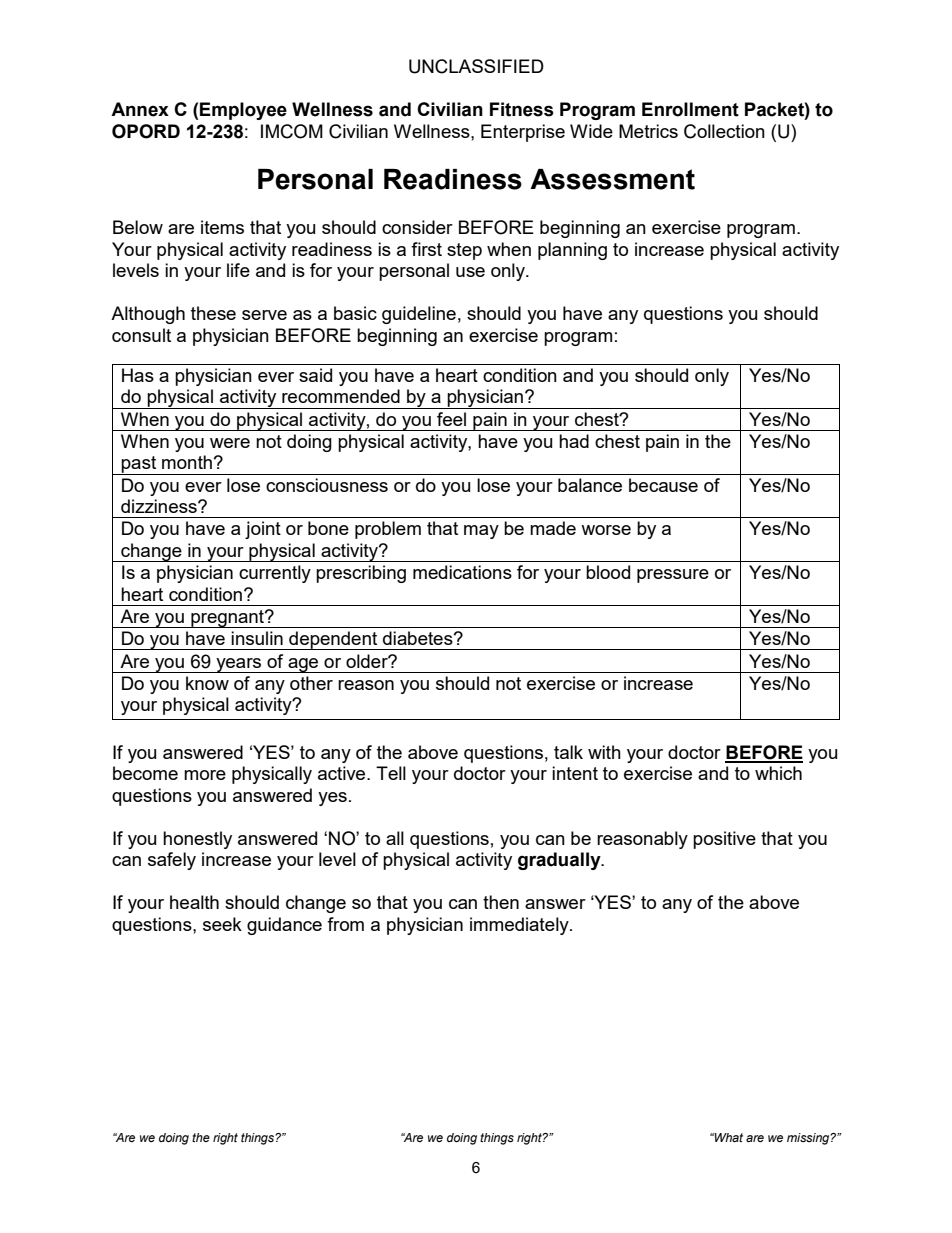 This screenshot has height=1233, width=952. Describe the element at coordinates (462, 572) in the screenshot. I see `medications` at that location.
